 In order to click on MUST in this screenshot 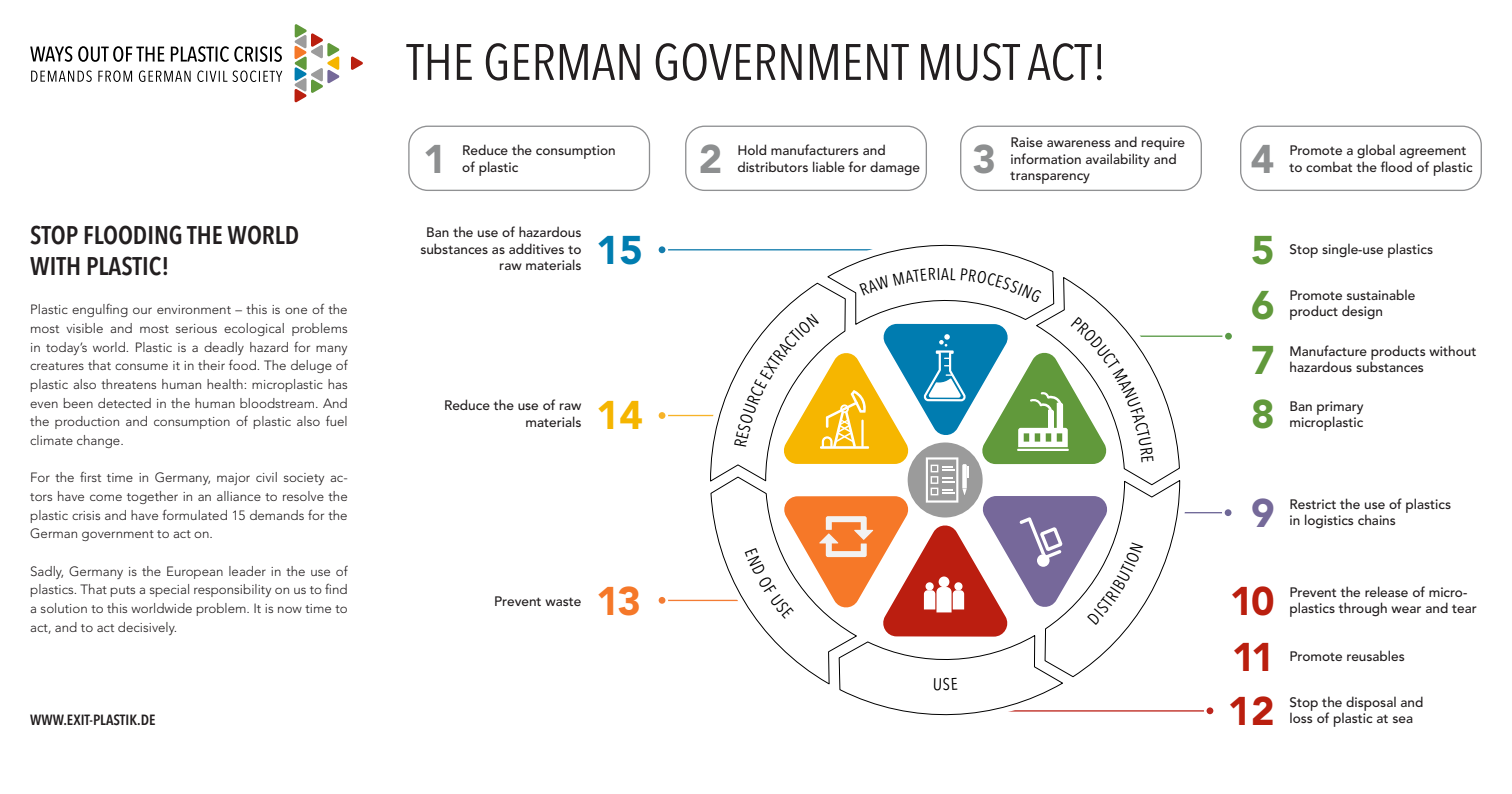, I will do `click(970, 62)`.
